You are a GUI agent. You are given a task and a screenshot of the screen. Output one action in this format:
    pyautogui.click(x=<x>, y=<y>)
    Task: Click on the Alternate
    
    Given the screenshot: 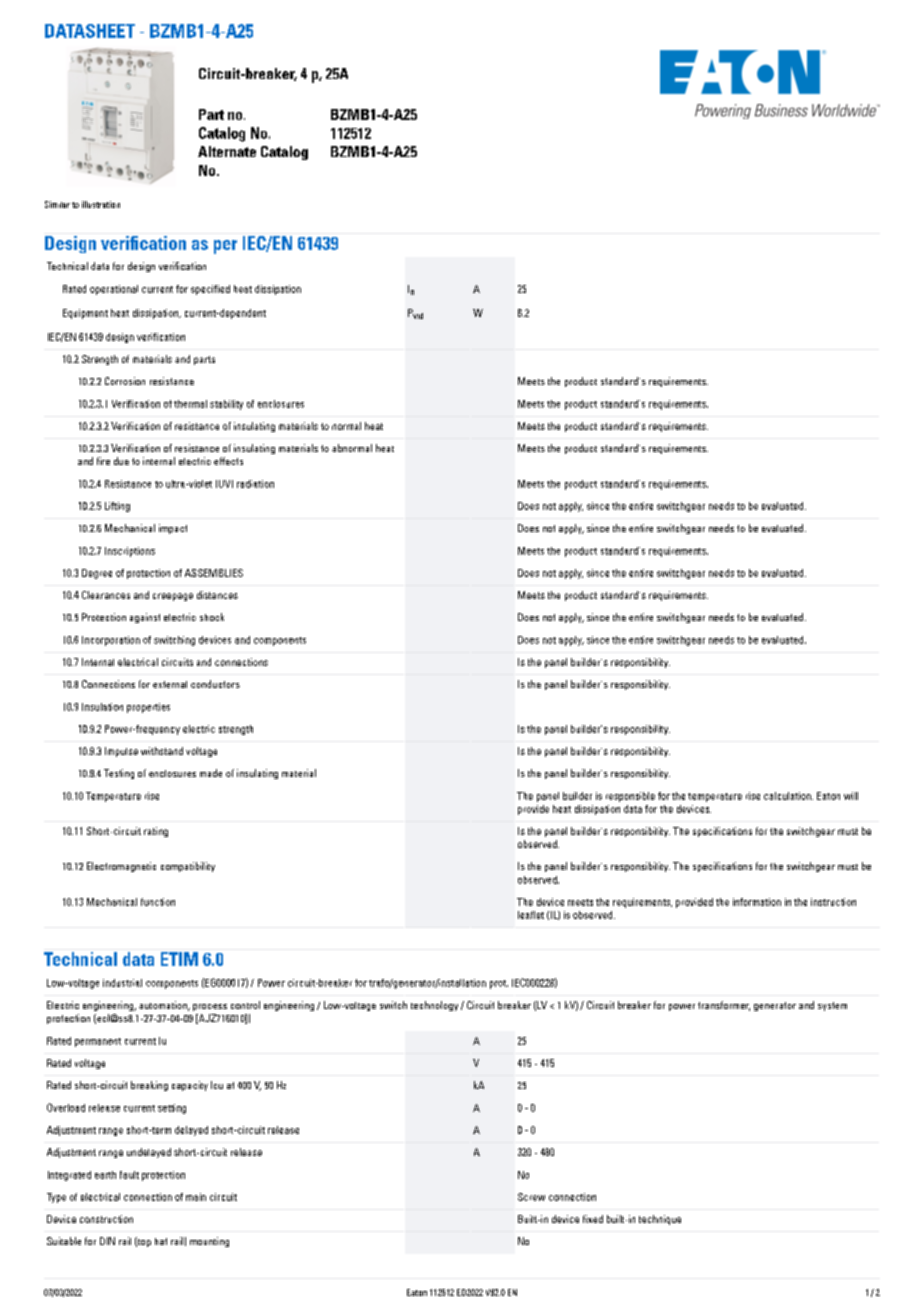 What is the action you would take?
    pyautogui.click(x=227, y=151)
